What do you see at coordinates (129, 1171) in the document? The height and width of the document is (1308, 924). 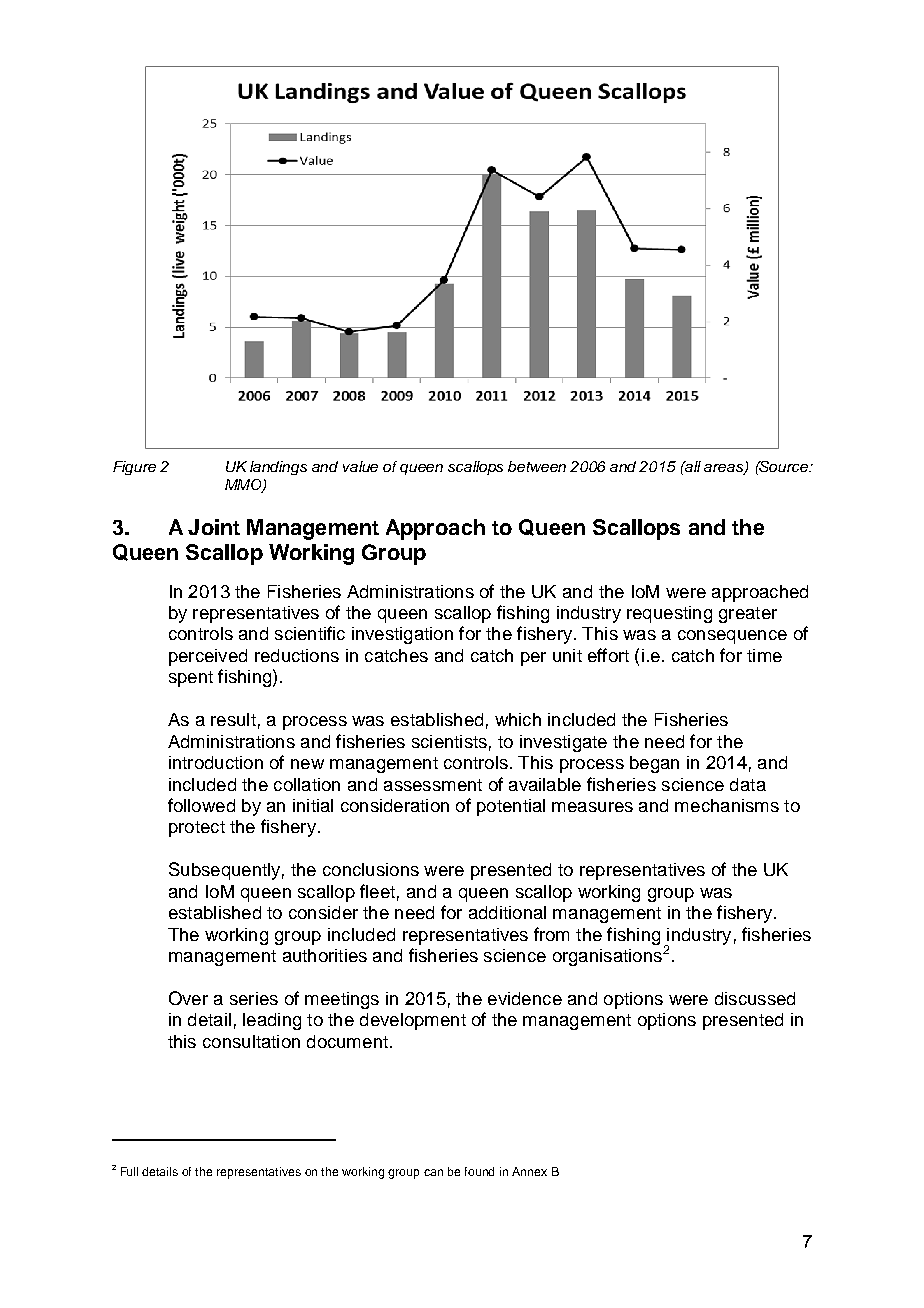 I see `Full` at bounding box center [129, 1171].
